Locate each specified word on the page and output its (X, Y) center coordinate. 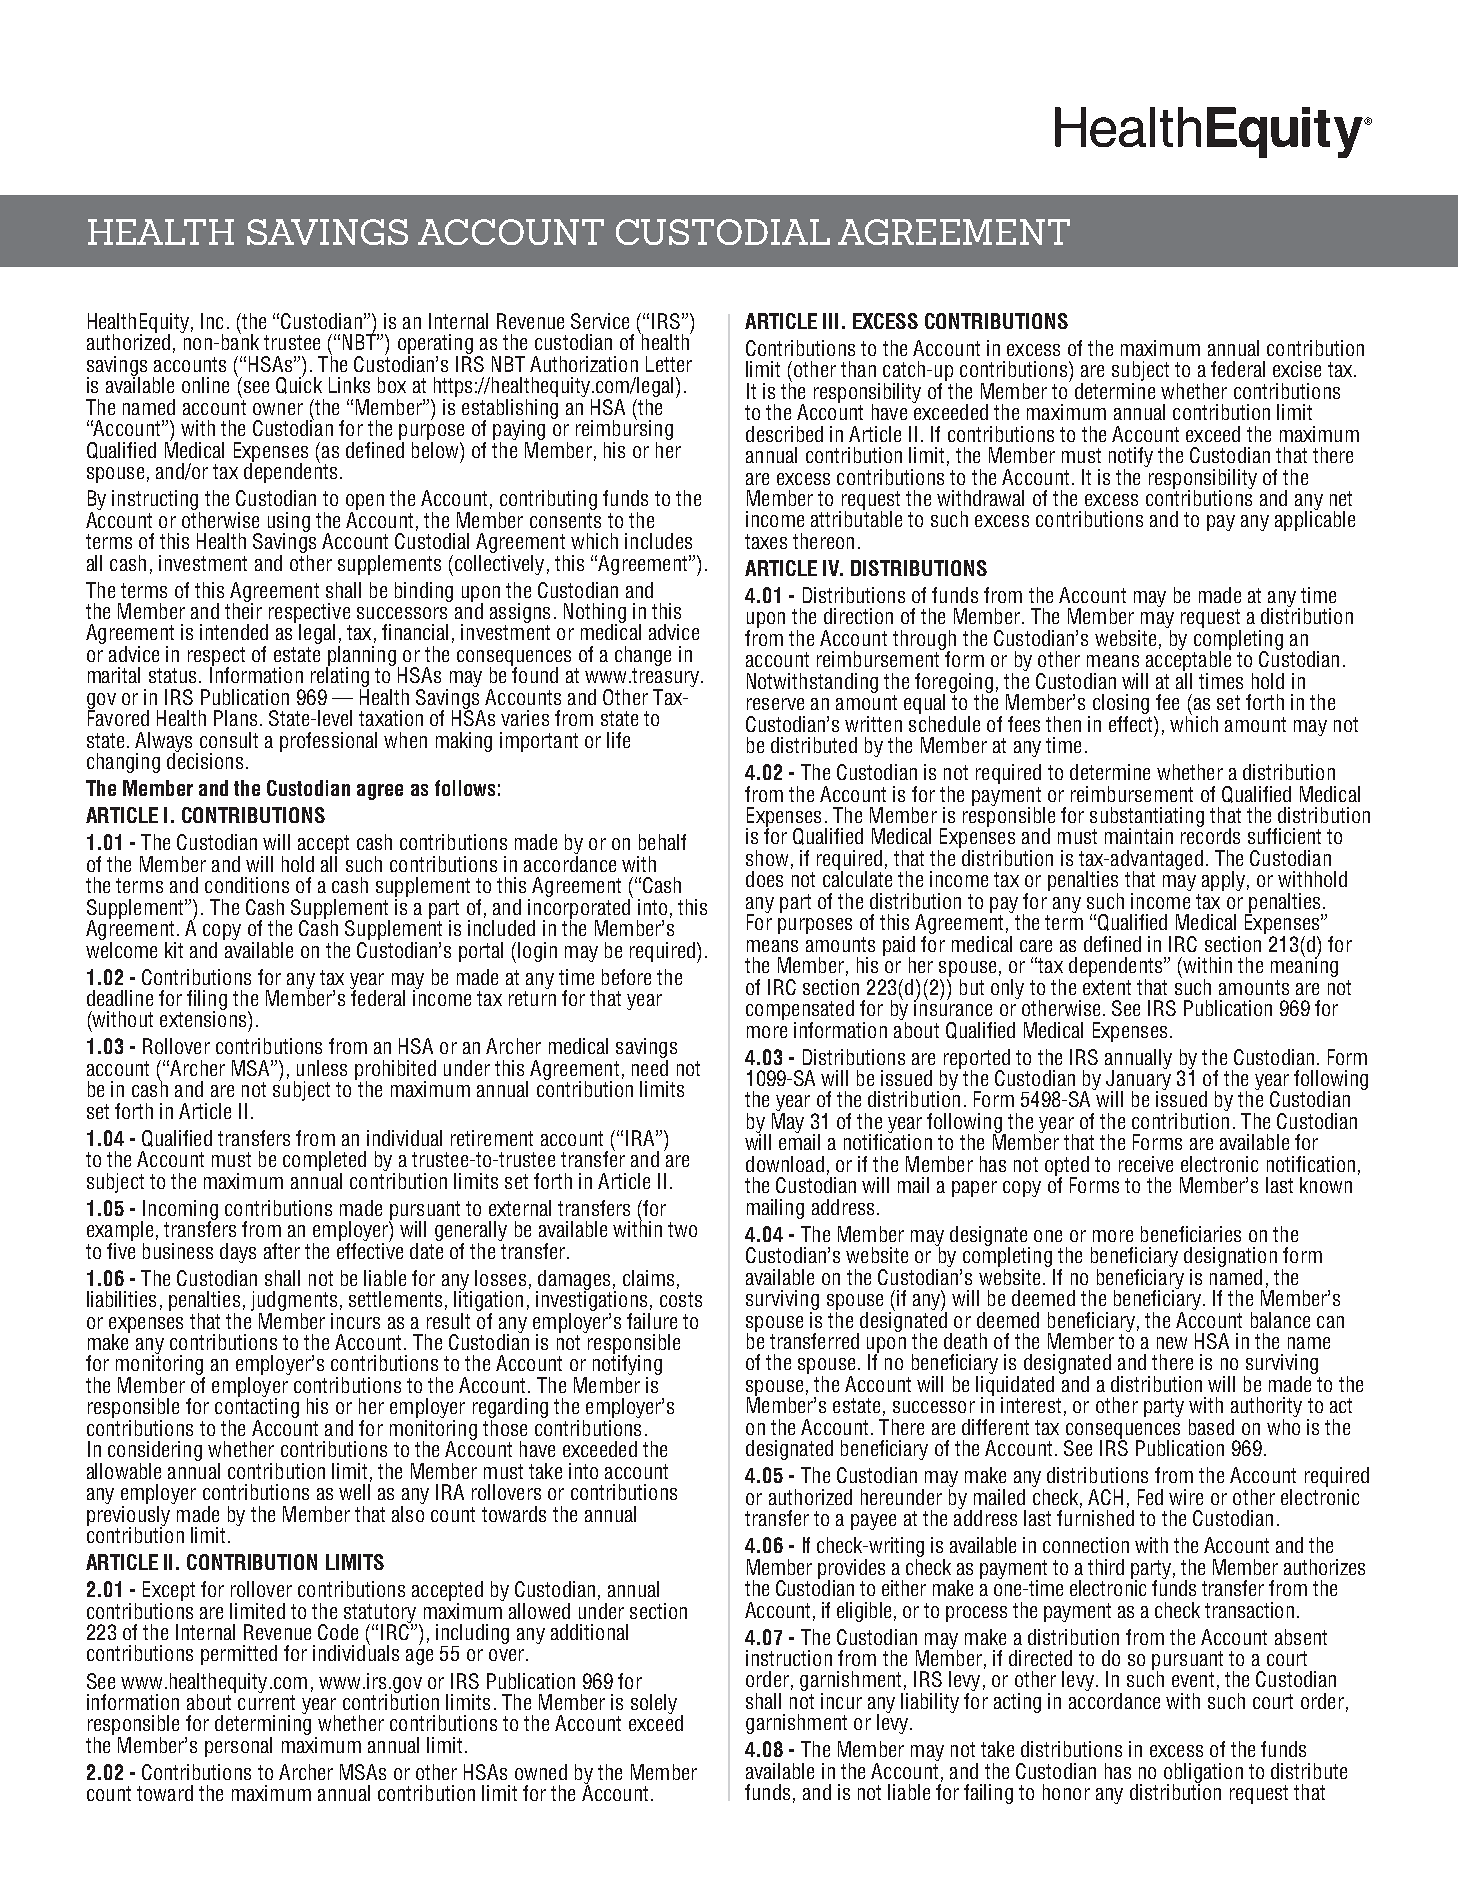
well (355, 1490)
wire (1186, 1497)
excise (1297, 369)
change (643, 656)
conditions (247, 885)
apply (1223, 881)
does (764, 879)
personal (238, 1747)
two (682, 1229)
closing (1121, 705)
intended (234, 632)
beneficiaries (1191, 1234)
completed (324, 1162)
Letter (669, 364)
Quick (299, 384)
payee (873, 1522)
